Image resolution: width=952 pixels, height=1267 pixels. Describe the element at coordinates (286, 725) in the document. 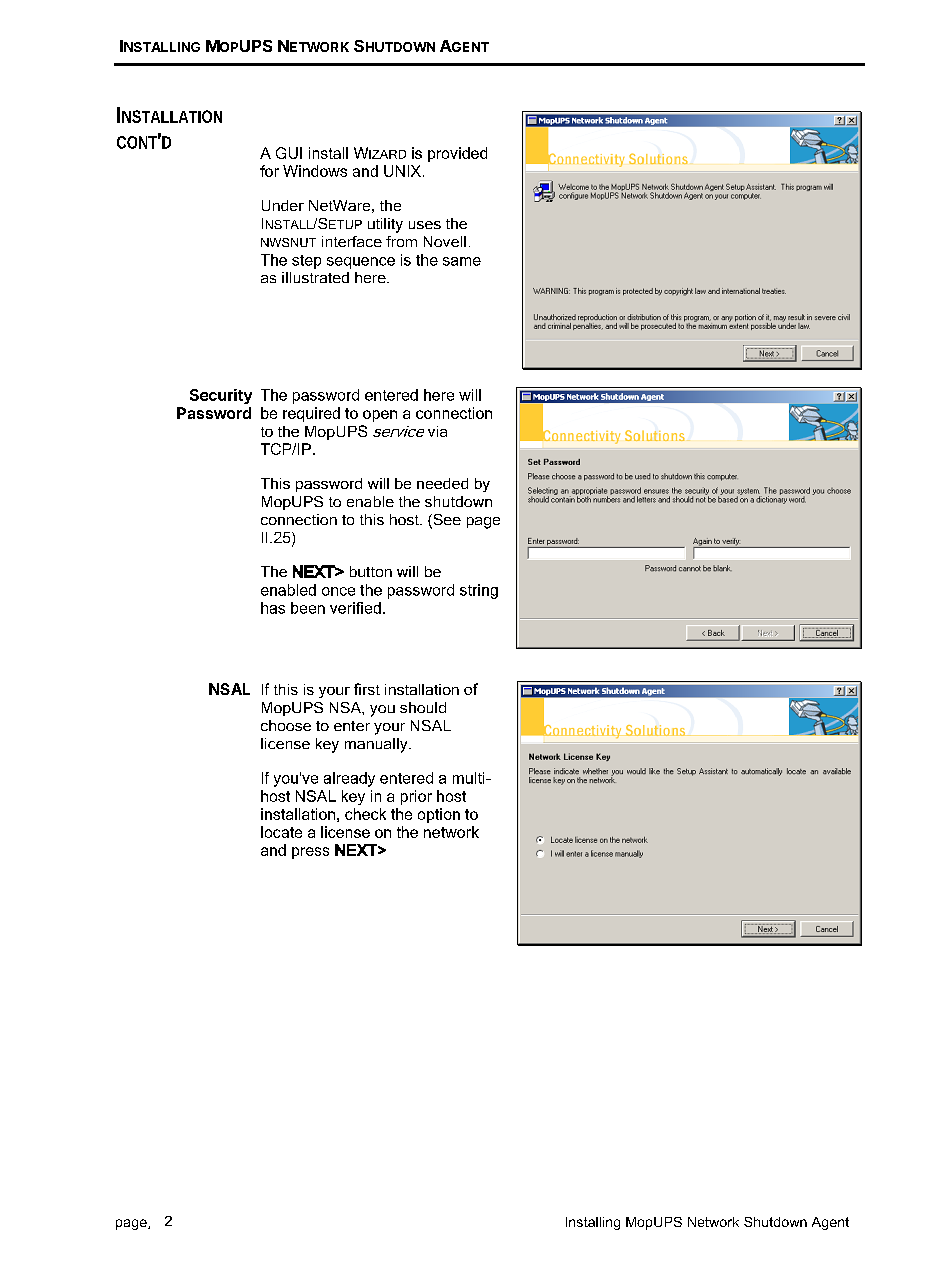

I see `choose` at that location.
